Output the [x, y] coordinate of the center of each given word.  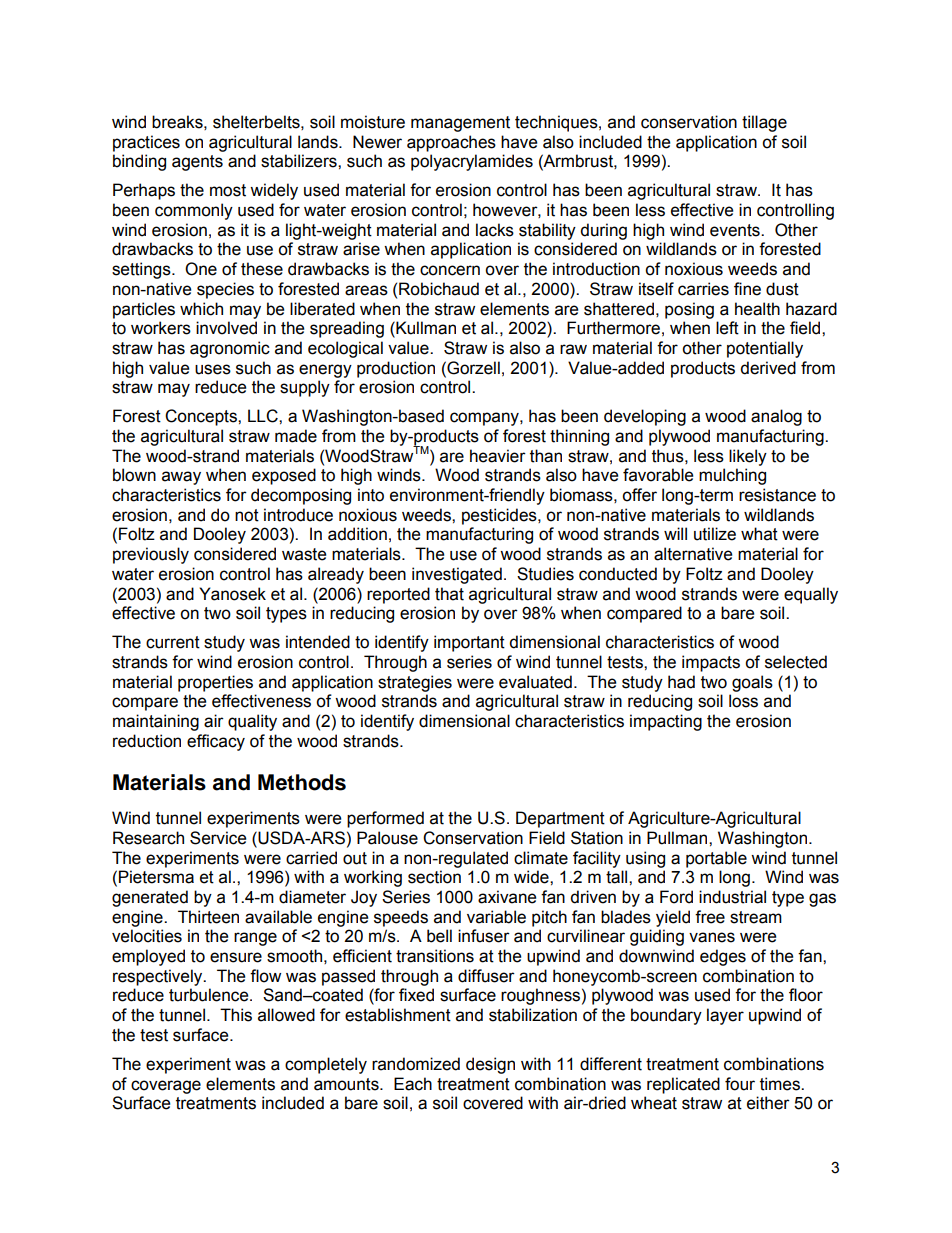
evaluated [535, 682]
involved [226, 328]
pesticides [500, 516]
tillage [764, 123]
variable [496, 917]
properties [215, 683]
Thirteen [208, 917]
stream [756, 917]
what [759, 534]
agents [197, 163]
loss [743, 701]
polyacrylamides [472, 162]
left [727, 328]
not [247, 515]
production [396, 369]
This [236, 1015]
